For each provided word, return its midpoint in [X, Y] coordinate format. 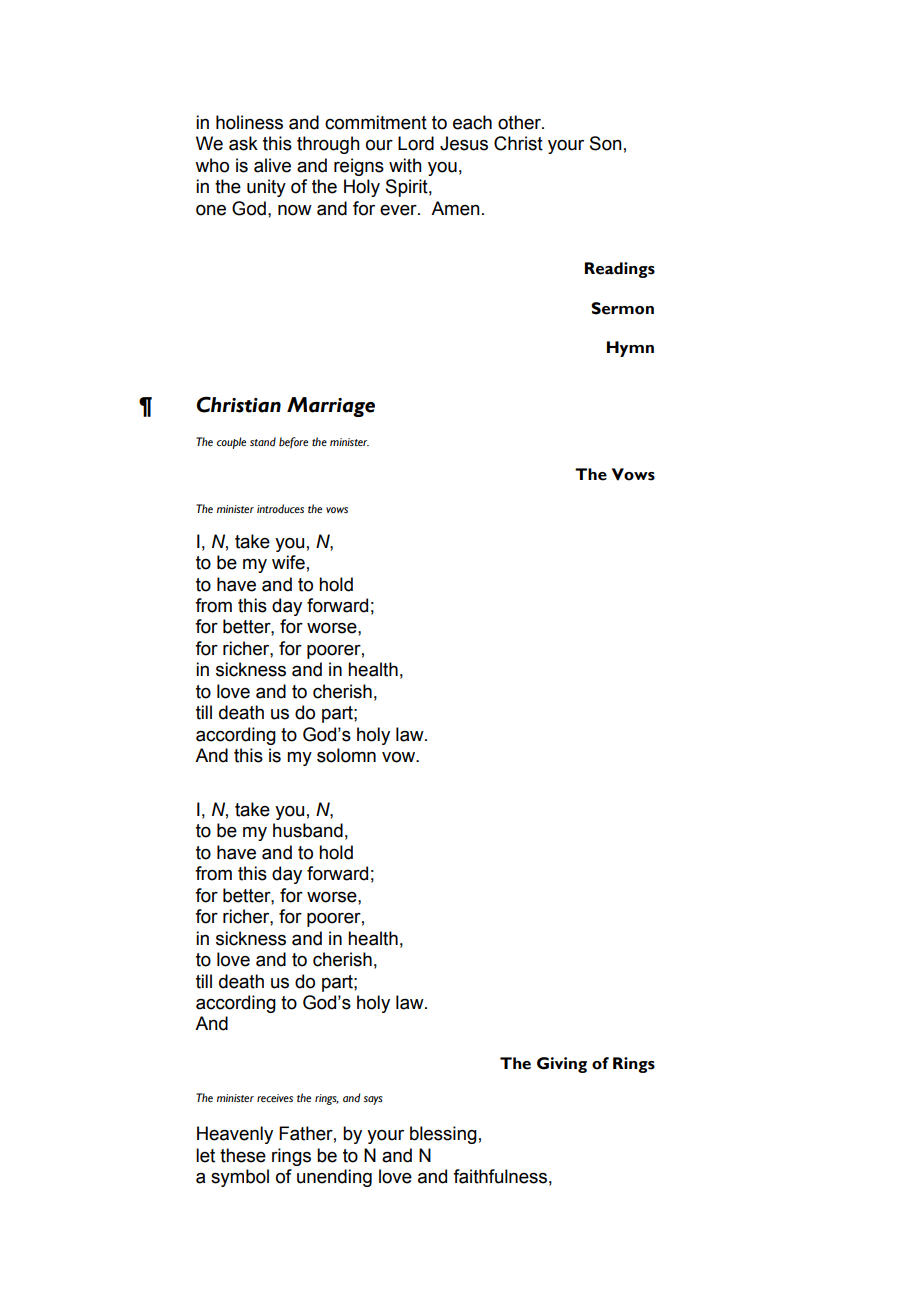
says [373, 1100]
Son [606, 143]
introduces [280, 509]
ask [243, 143]
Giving [562, 1065]
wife [288, 562]
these [243, 1155]
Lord [416, 143]
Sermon [622, 308]
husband [308, 830]
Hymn [630, 349]
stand [263, 442]
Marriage [331, 407]
